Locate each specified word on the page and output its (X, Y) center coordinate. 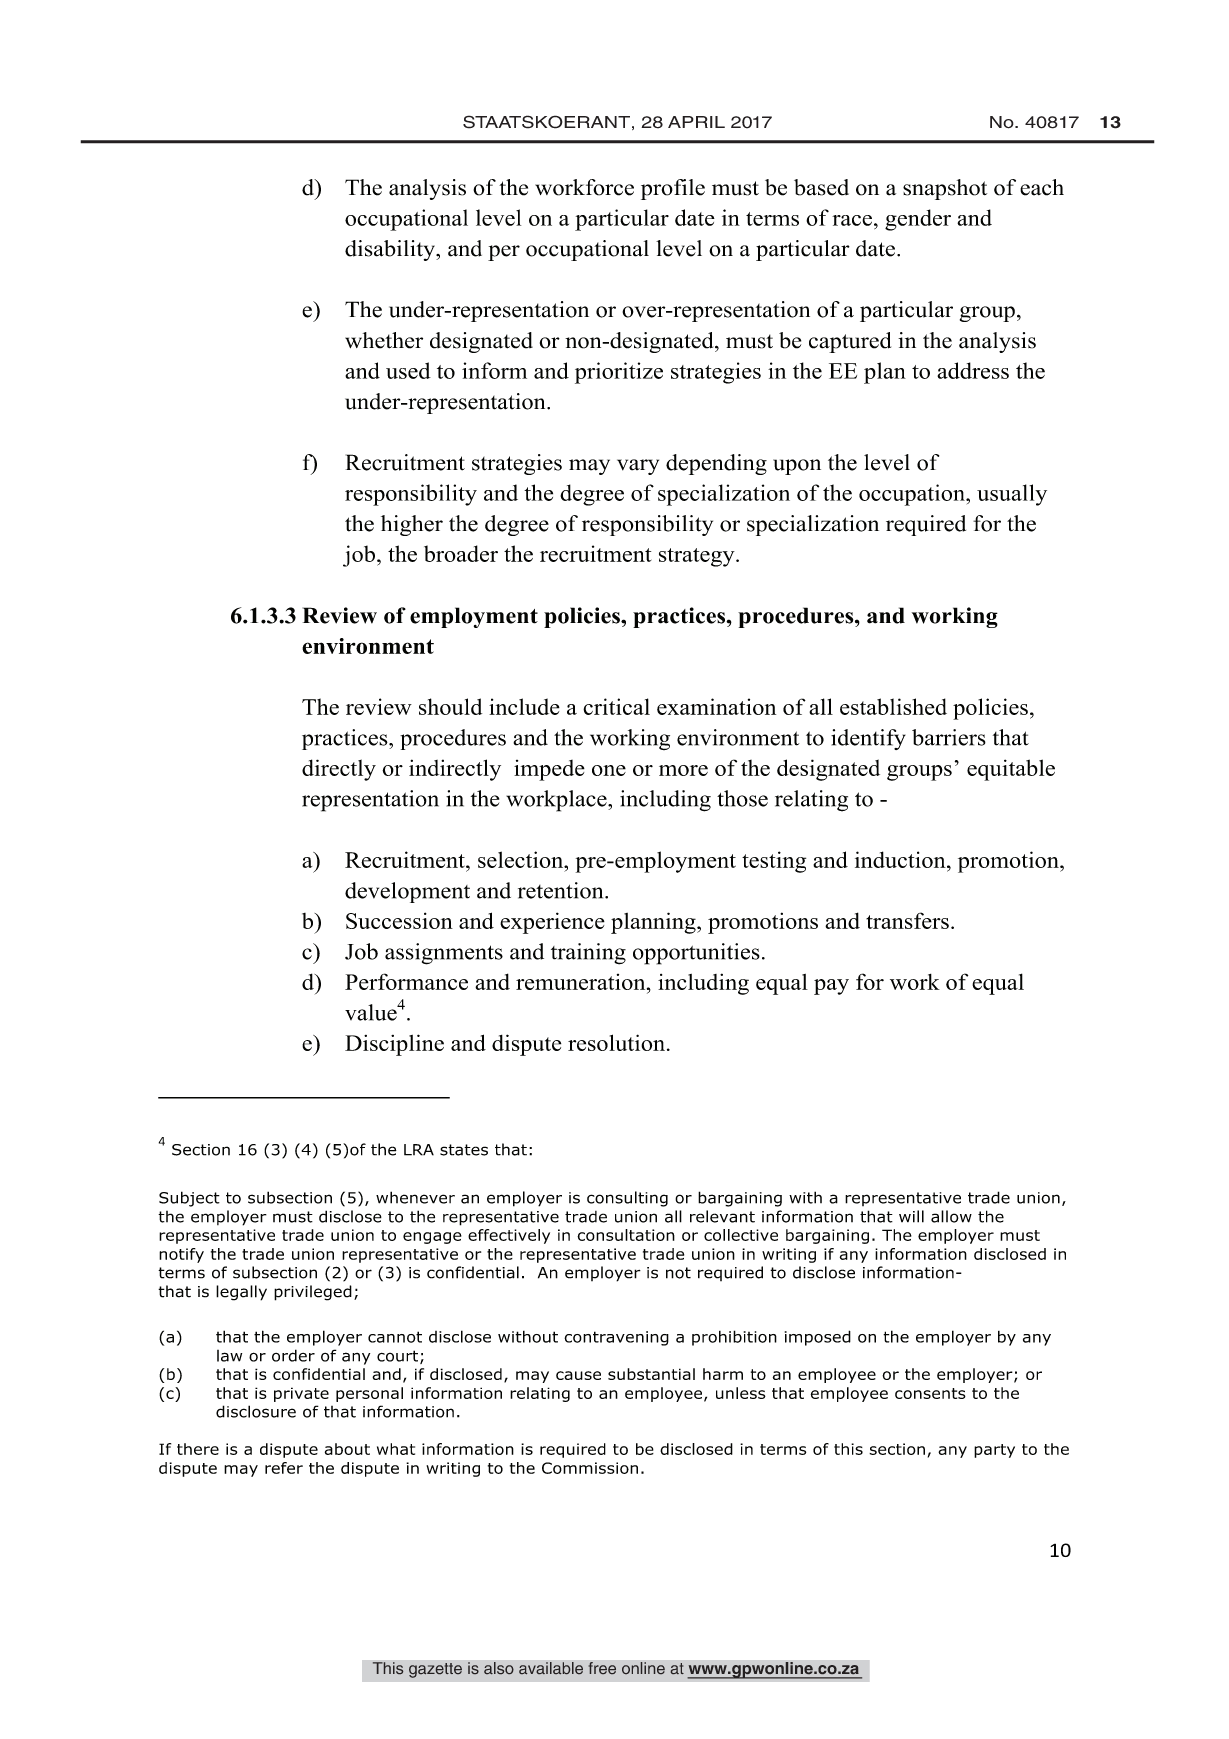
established (893, 706)
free (602, 1668)
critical (616, 706)
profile (673, 189)
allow (951, 1216)
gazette (435, 1670)
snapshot (945, 189)
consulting (627, 1199)
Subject (189, 1199)
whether (384, 340)
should (450, 706)
